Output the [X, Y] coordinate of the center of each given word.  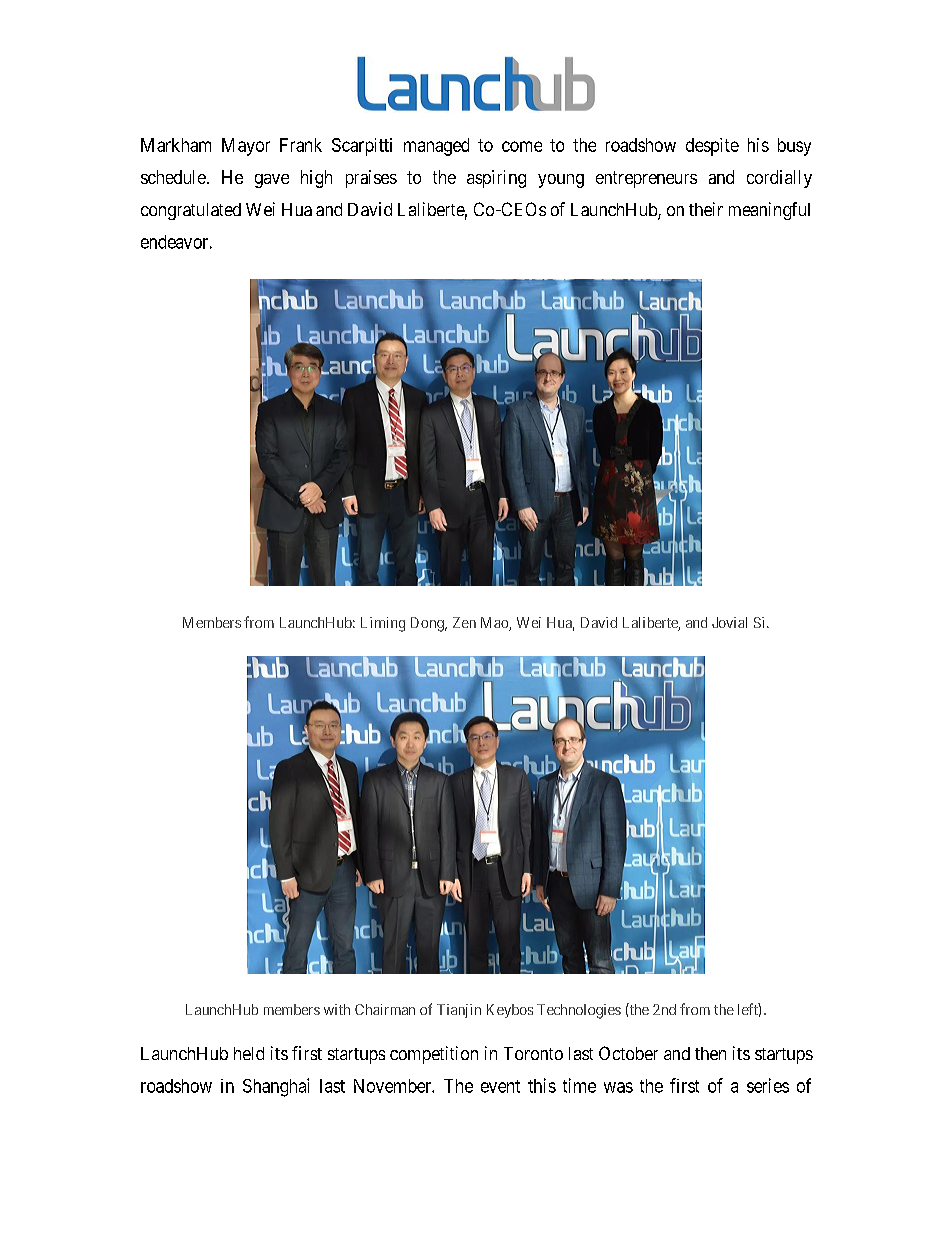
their [706, 209]
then [710, 1053]
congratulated [191, 211]
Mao [495, 624]
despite [712, 147]
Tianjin [459, 1011]
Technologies [579, 1011]
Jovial [729, 622]
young [561, 181]
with [337, 1009]
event [500, 1086]
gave [272, 181]
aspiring [496, 179]
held [249, 1053]
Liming [383, 624]
